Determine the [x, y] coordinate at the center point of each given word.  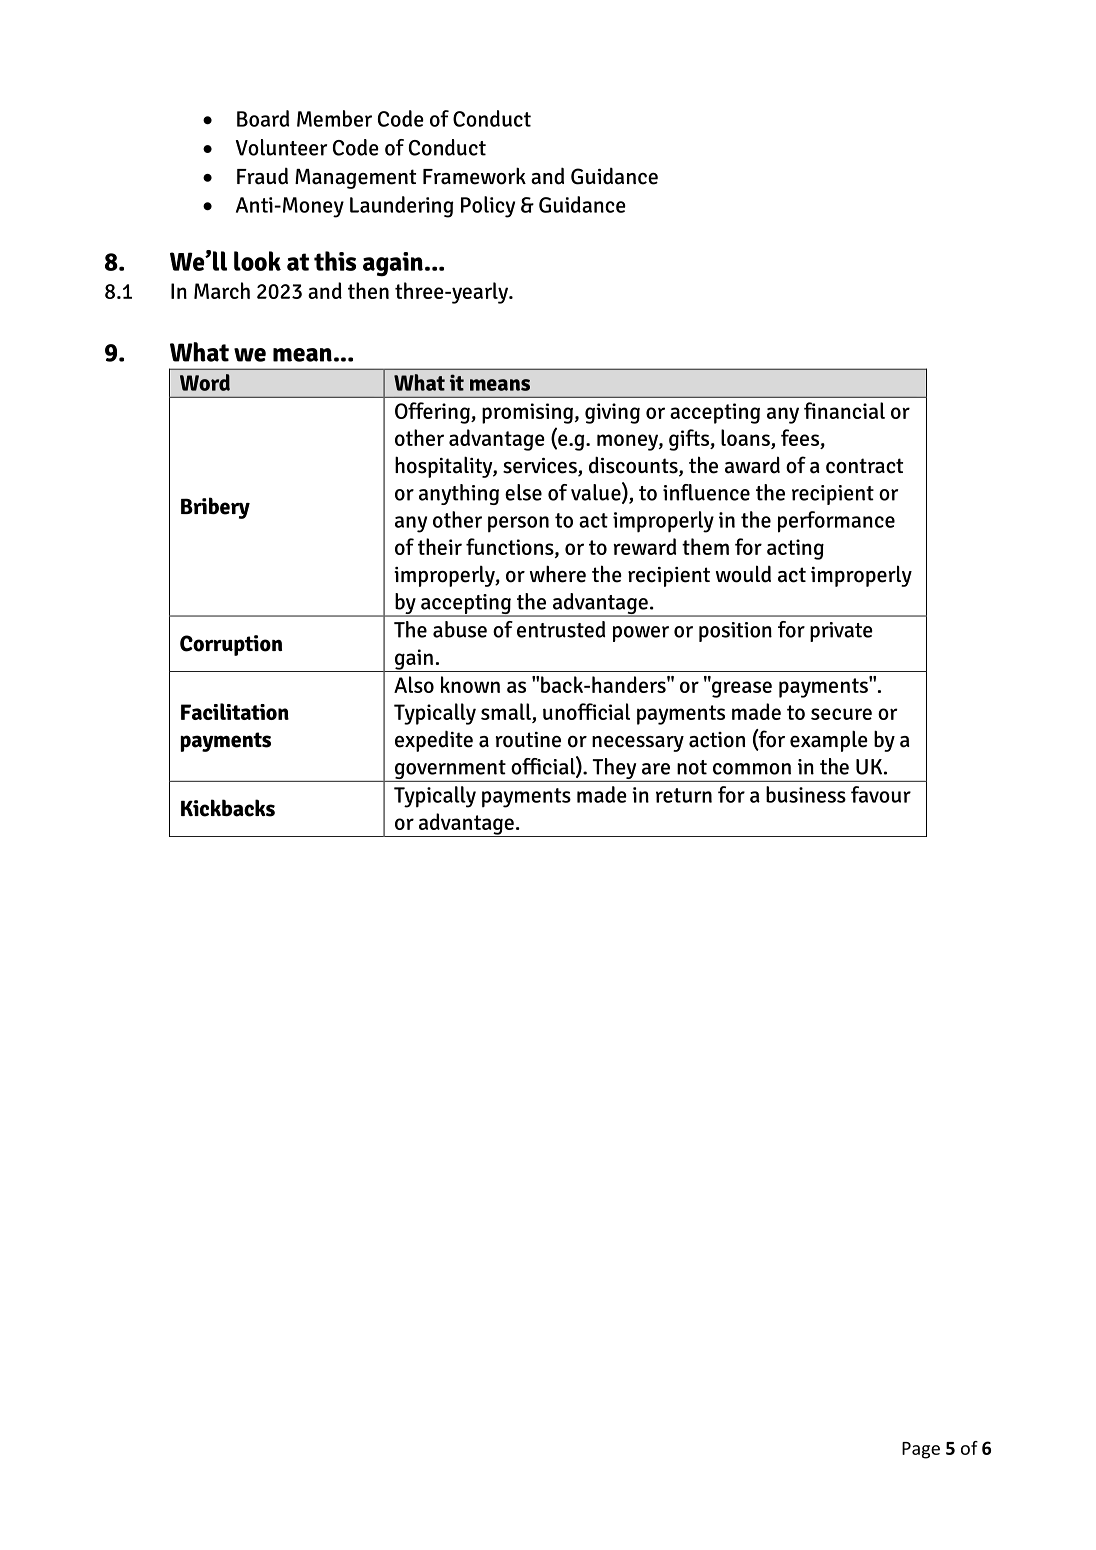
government [450, 771]
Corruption [231, 645]
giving [612, 413]
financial [844, 410]
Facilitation [235, 711]
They [614, 768]
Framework [474, 176]
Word [205, 382]
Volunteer [281, 147]
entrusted [561, 629]
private [841, 632]
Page [921, 1450]
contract [864, 466]
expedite [434, 741]
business [806, 794]
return [684, 795]
